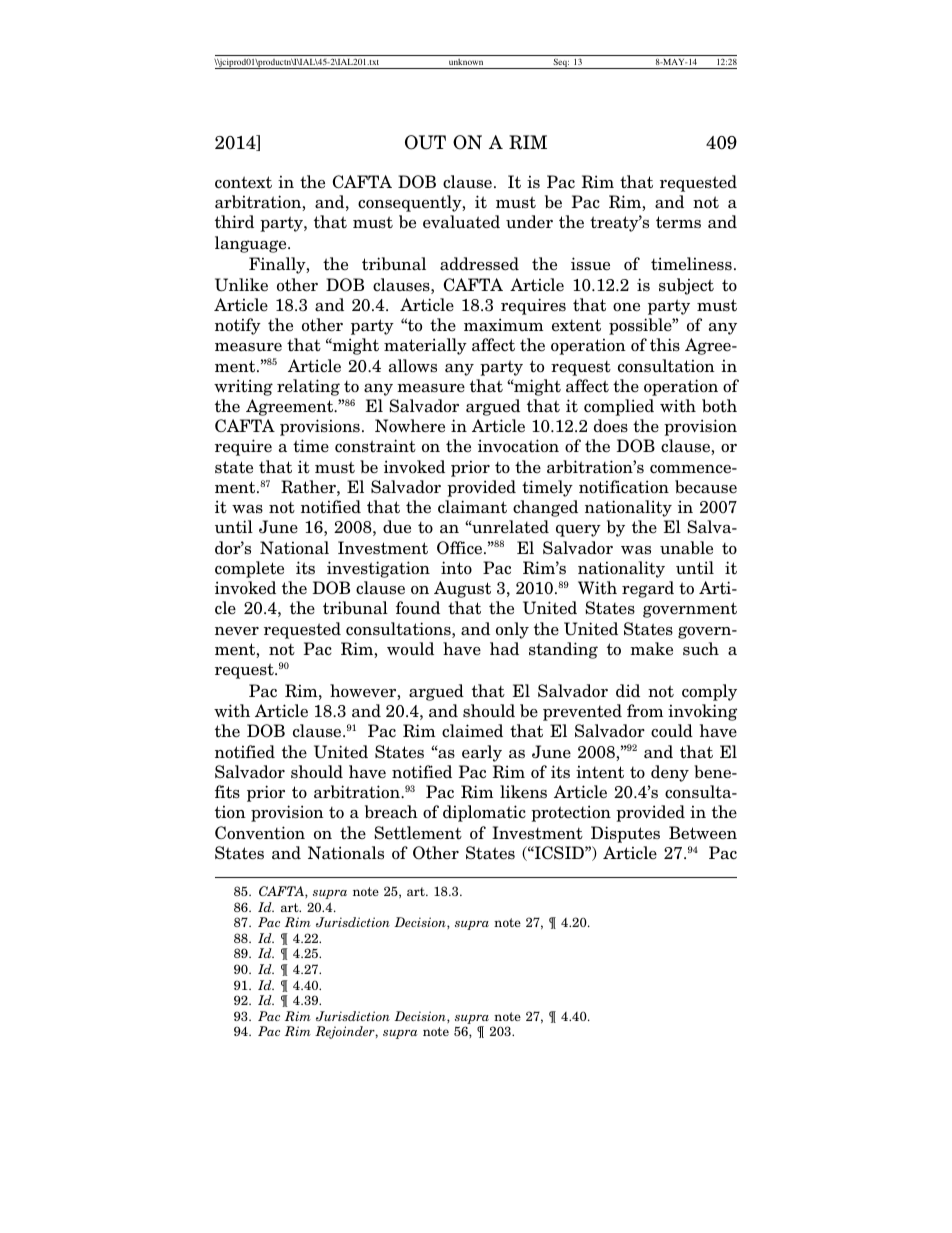 The image size is (952, 1233). What do you see at coordinates (706, 487) in the image?
I see `because` at bounding box center [706, 487].
